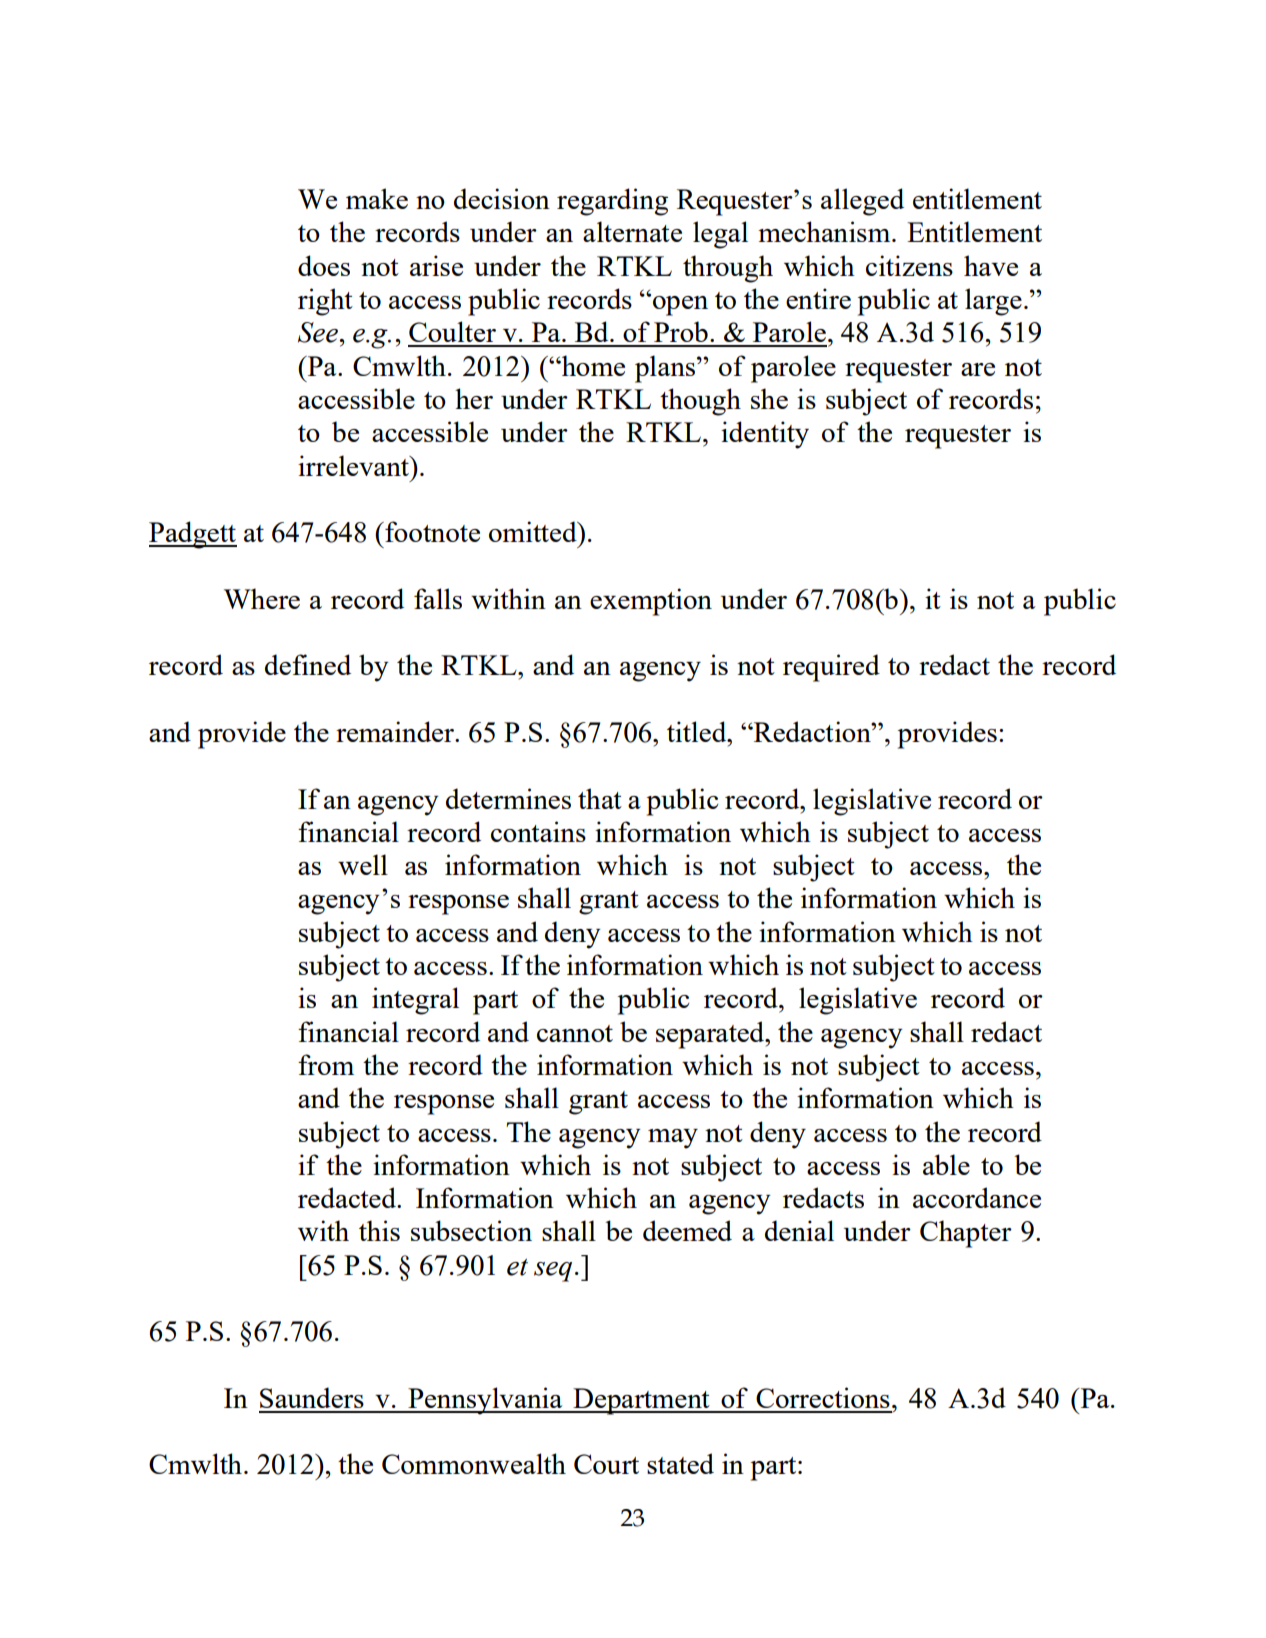  What do you see at coordinates (651, 602) in the screenshot?
I see `exemption` at bounding box center [651, 602].
